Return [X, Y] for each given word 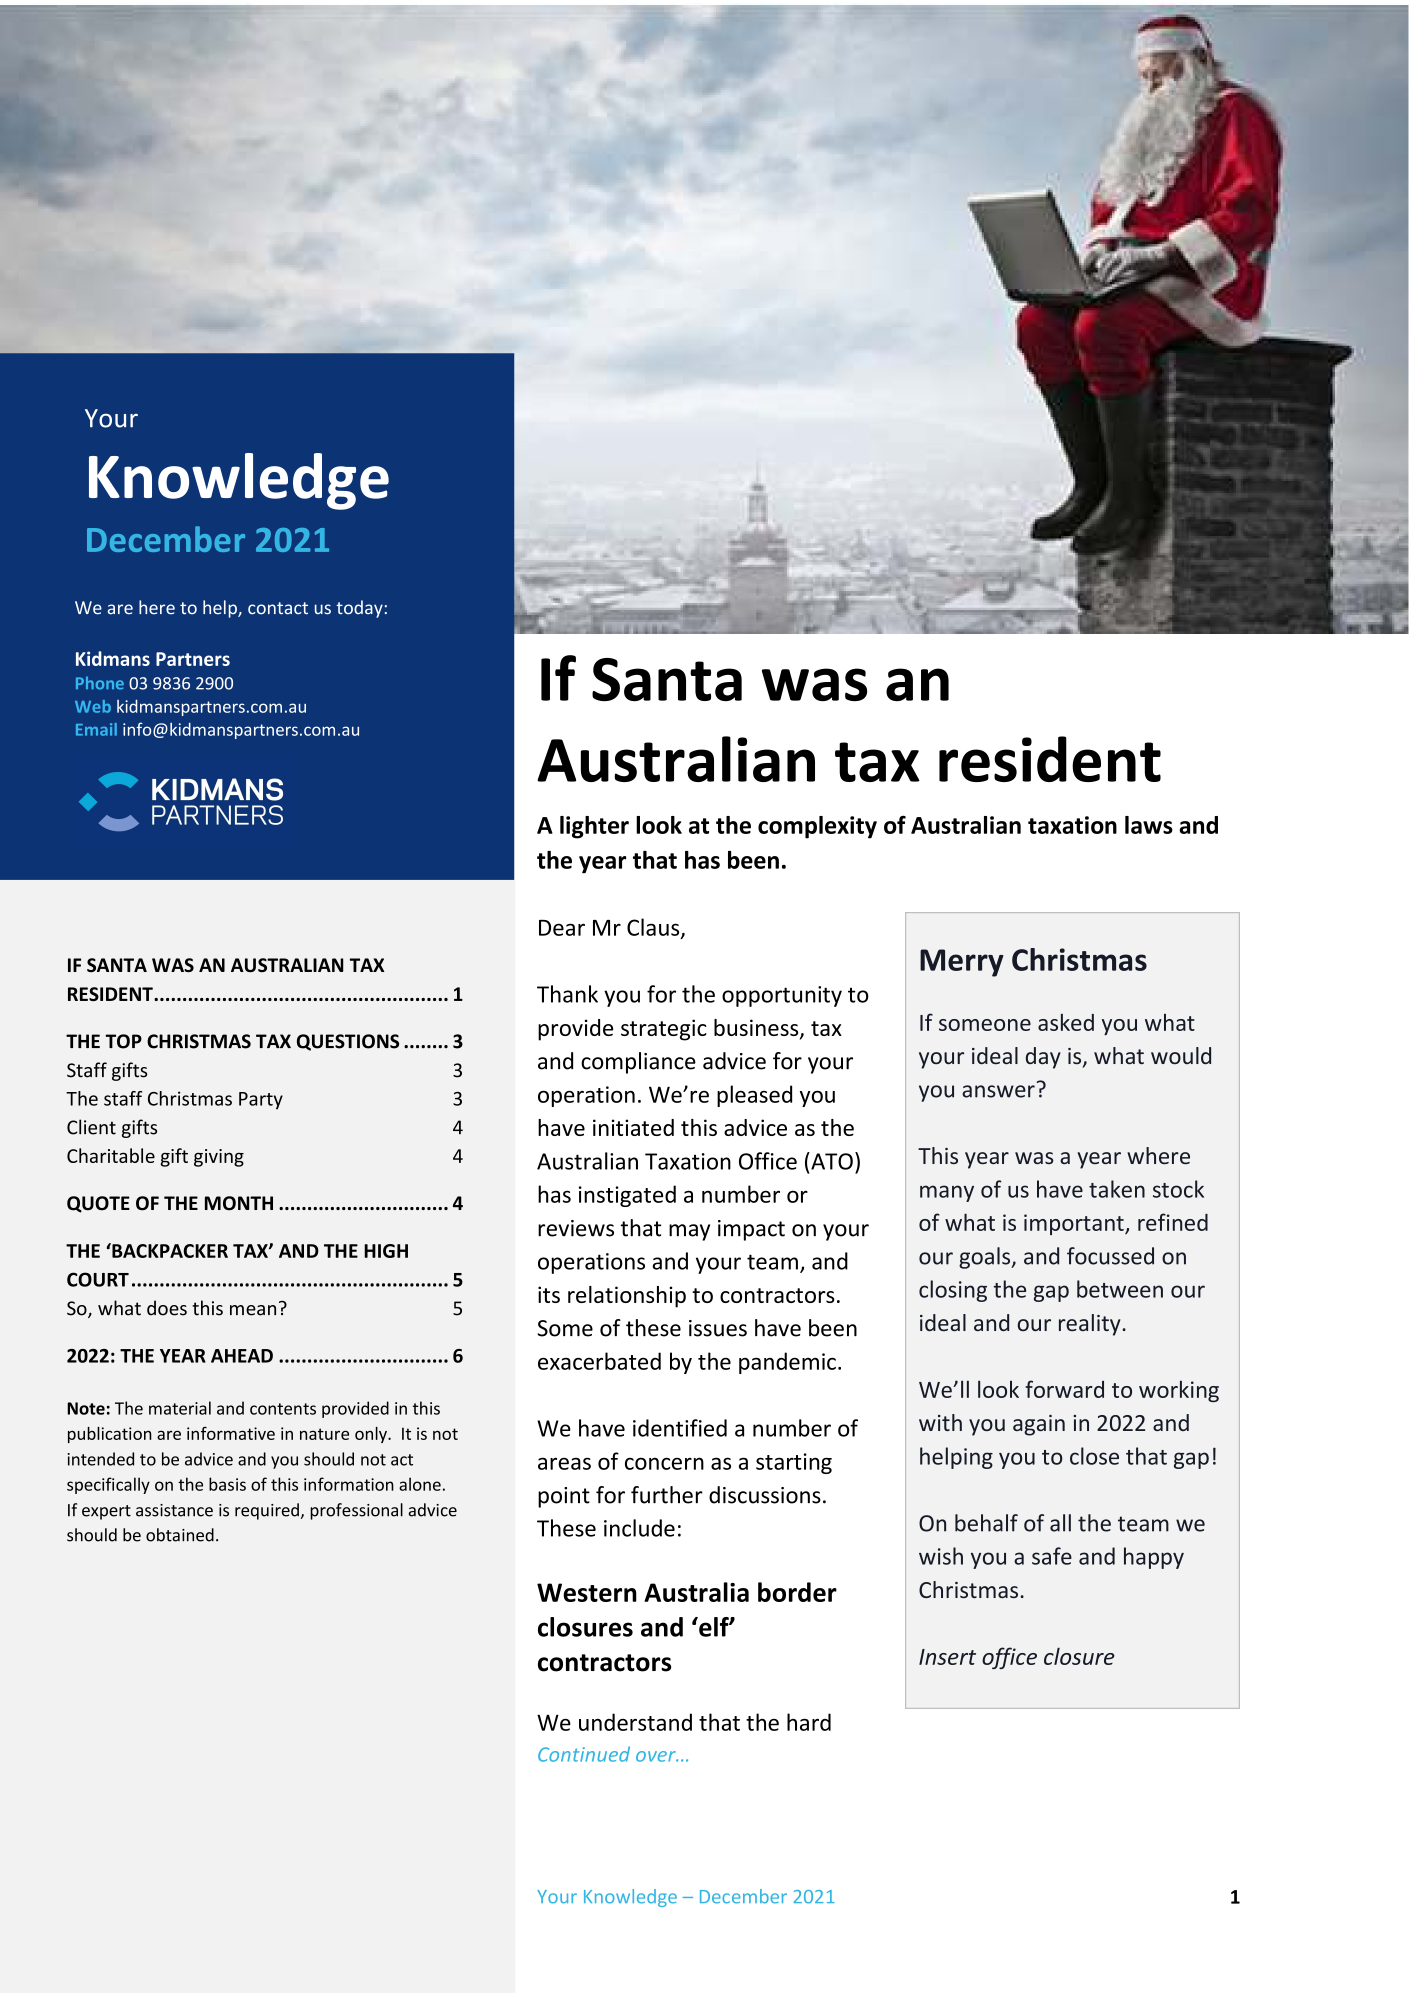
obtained [180, 1535]
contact [278, 608]
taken [1117, 1189]
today [359, 609]
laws [1149, 825]
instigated [627, 1196]
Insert [947, 1657]
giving [219, 1158]
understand [635, 1722]
